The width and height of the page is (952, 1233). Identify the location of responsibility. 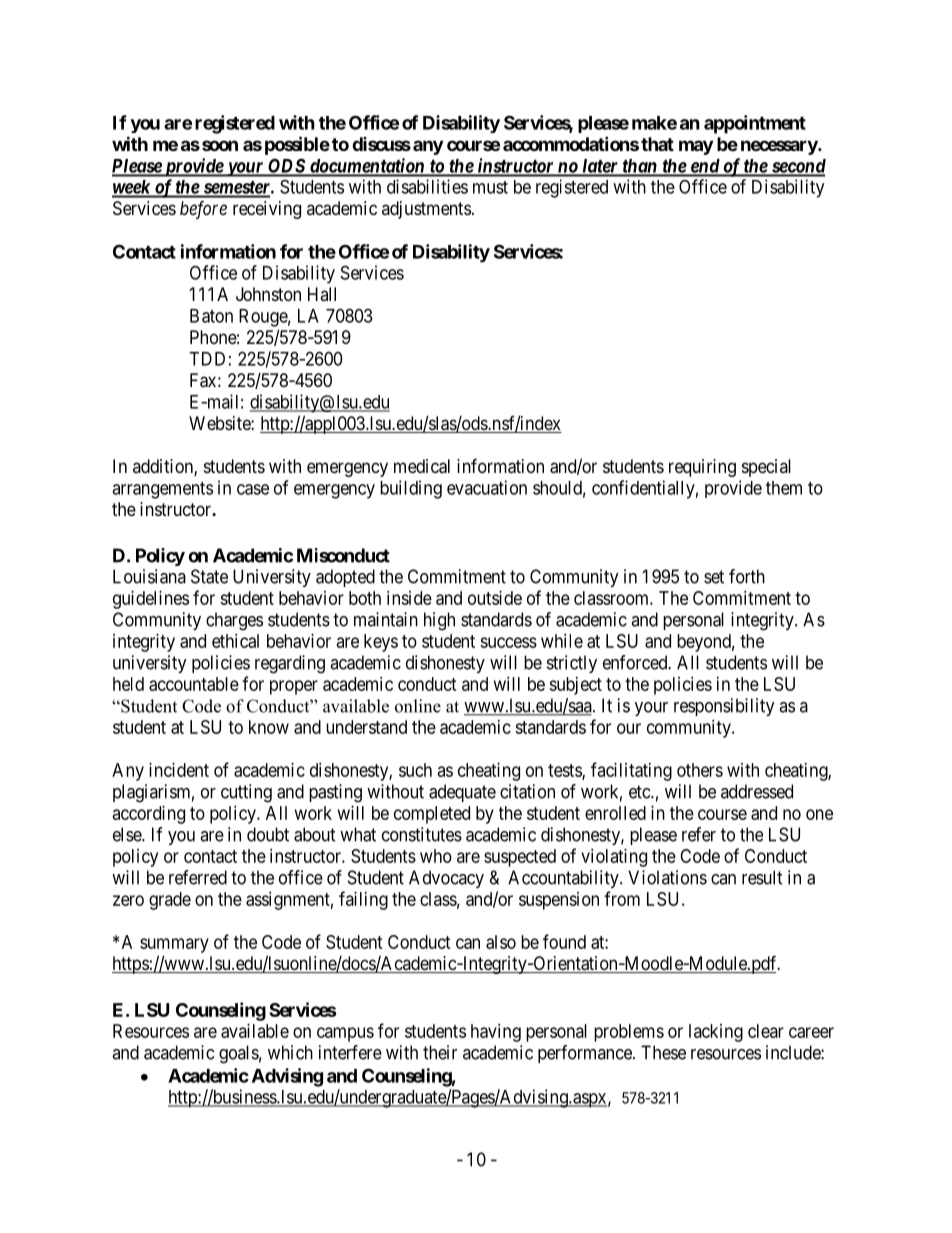
(724, 707).
